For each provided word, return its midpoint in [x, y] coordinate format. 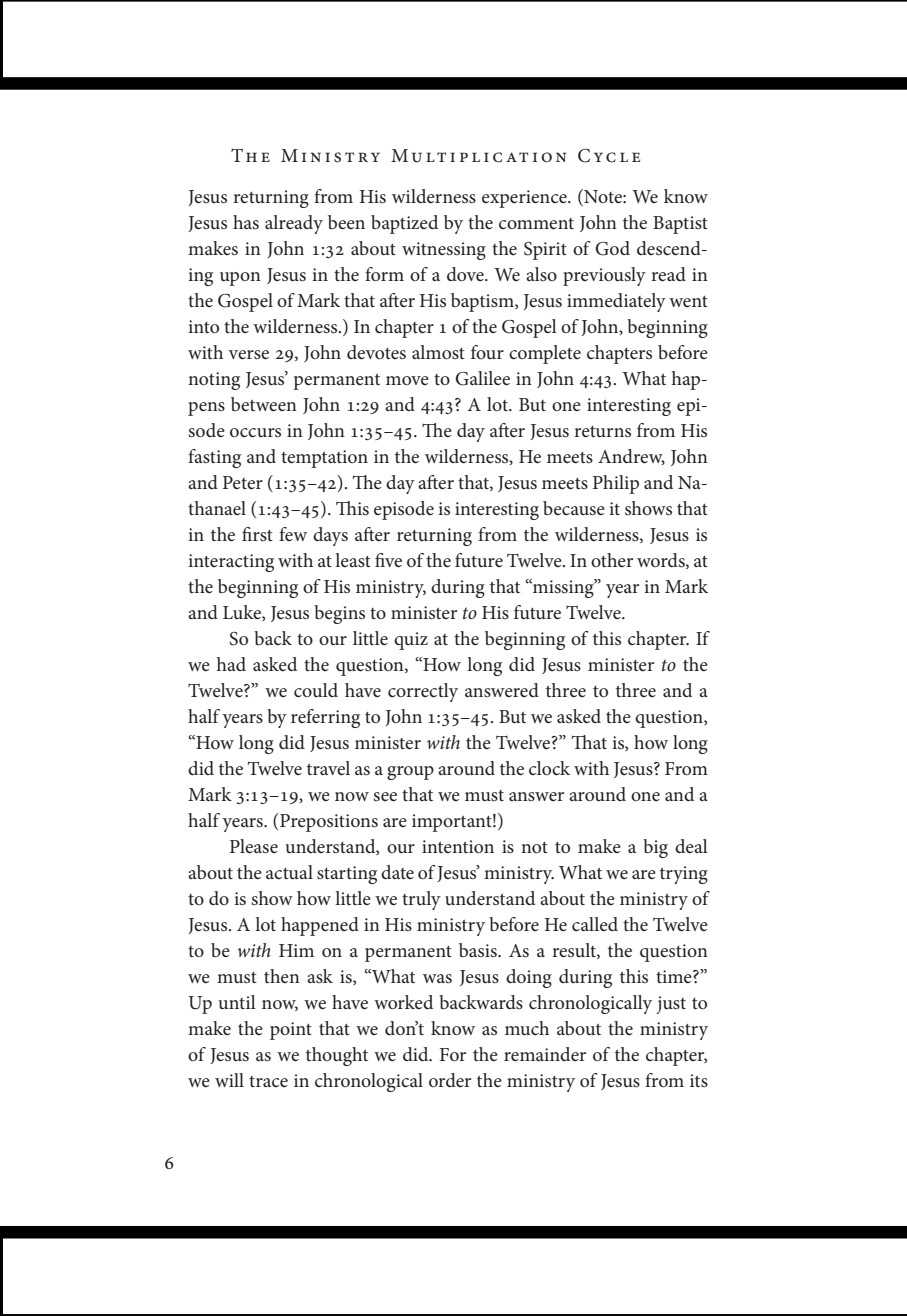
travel [328, 768]
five [388, 560]
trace [268, 1081]
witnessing [444, 251]
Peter [243, 483]
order [450, 1080]
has [246, 222]
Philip [616, 484]
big [655, 848]
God [612, 248]
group [410, 773]
